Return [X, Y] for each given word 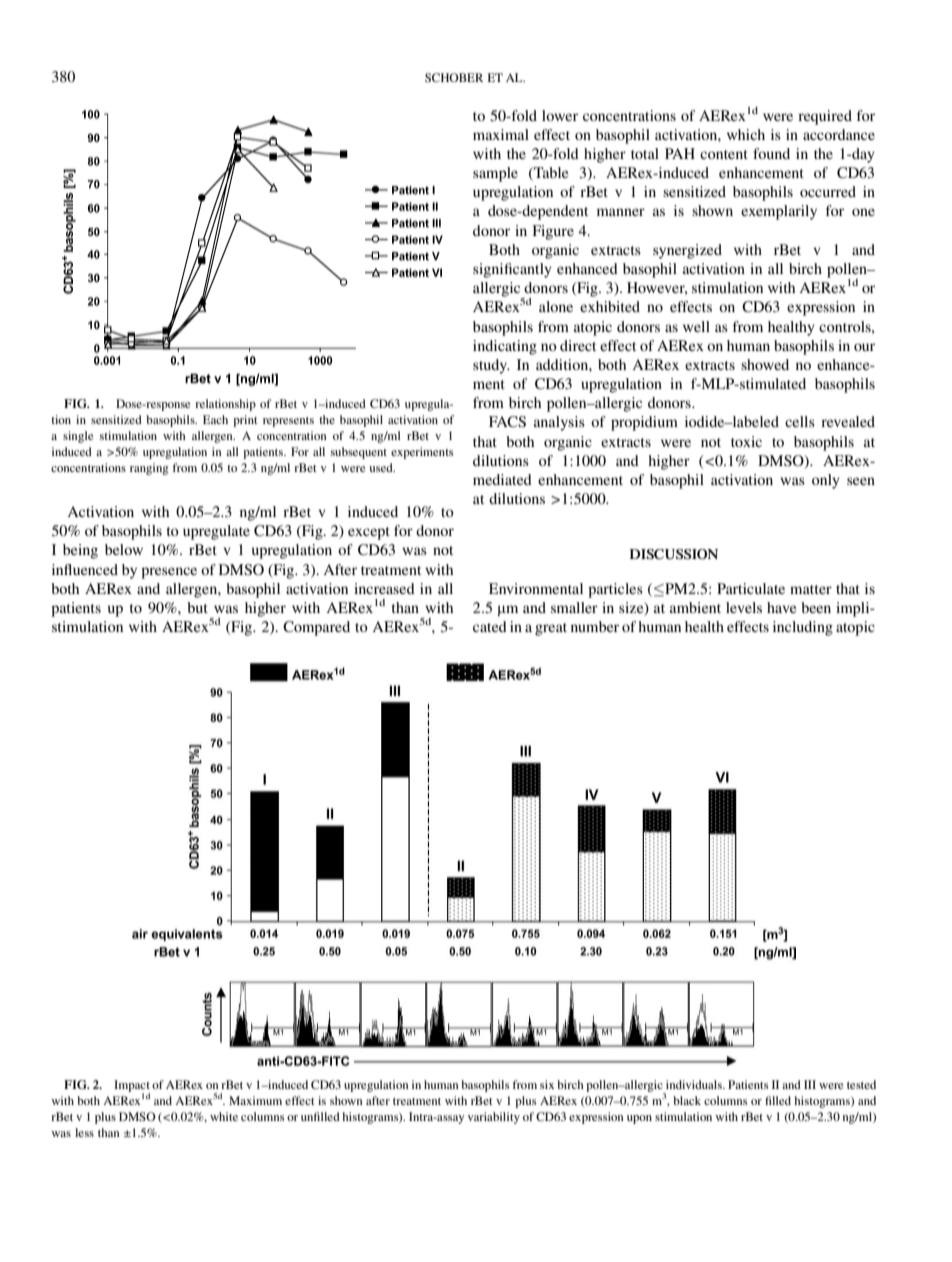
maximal [501, 134]
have [781, 607]
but [197, 607]
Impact [132, 1087]
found [771, 153]
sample [495, 174]
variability [494, 1118]
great [551, 629]
